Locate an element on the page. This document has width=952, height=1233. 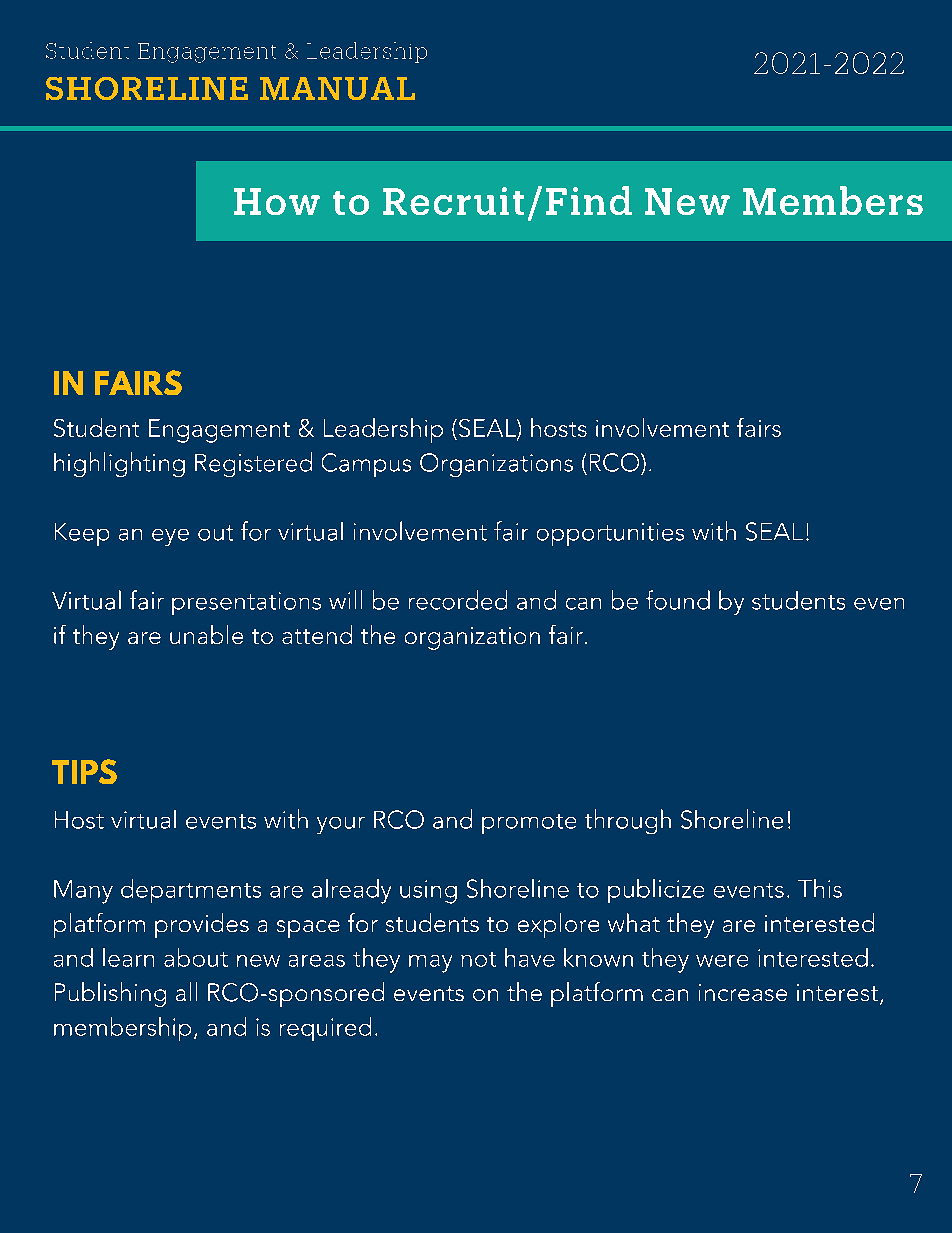
Campus is located at coordinates (366, 465).
